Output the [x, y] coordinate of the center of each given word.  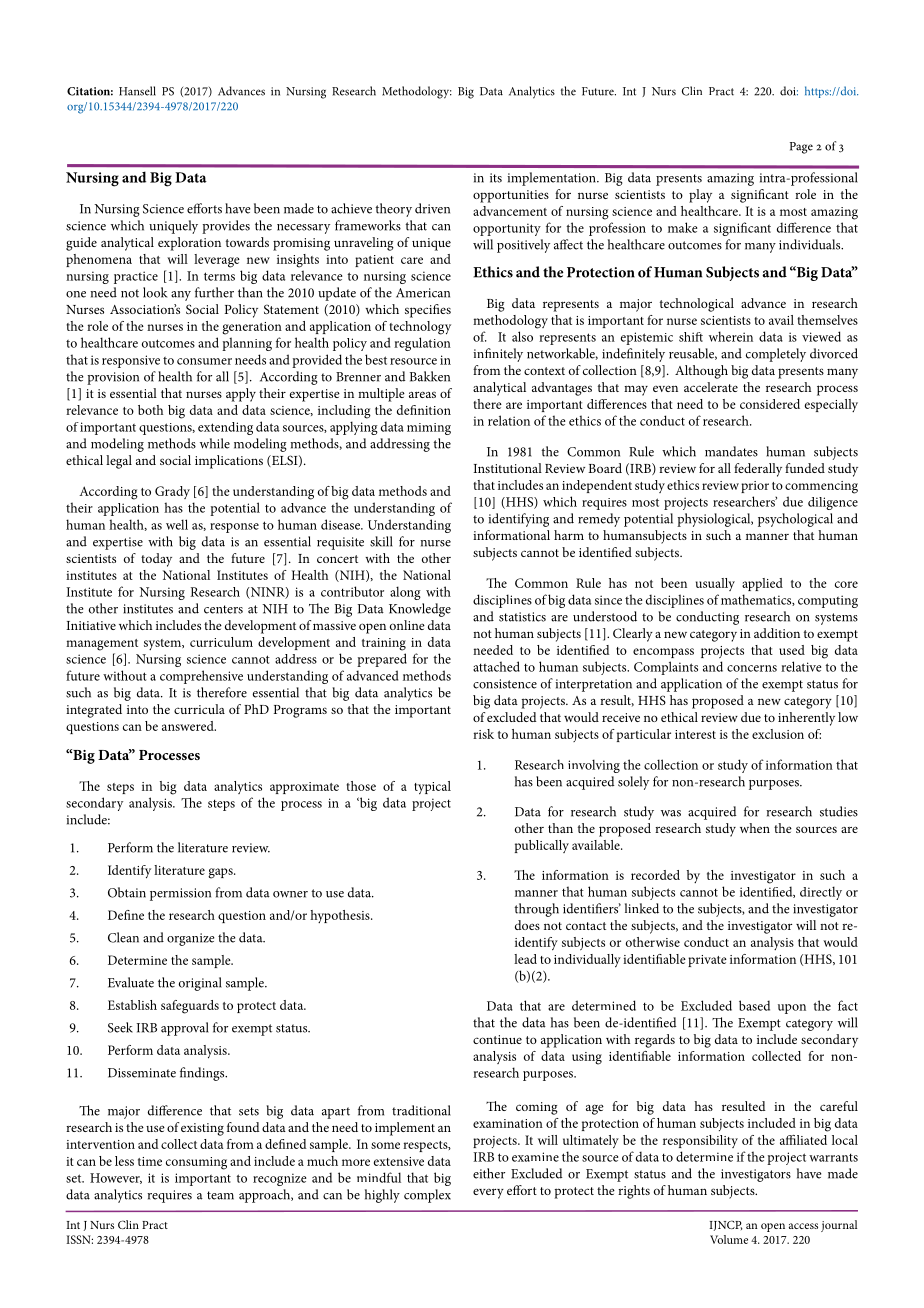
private [707, 961]
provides [226, 227]
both [150, 410]
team [220, 1195]
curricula [199, 709]
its [496, 178]
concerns [752, 668]
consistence [505, 684]
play [700, 196]
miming [429, 429]
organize [191, 939]
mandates [731, 451]
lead [525, 959]
